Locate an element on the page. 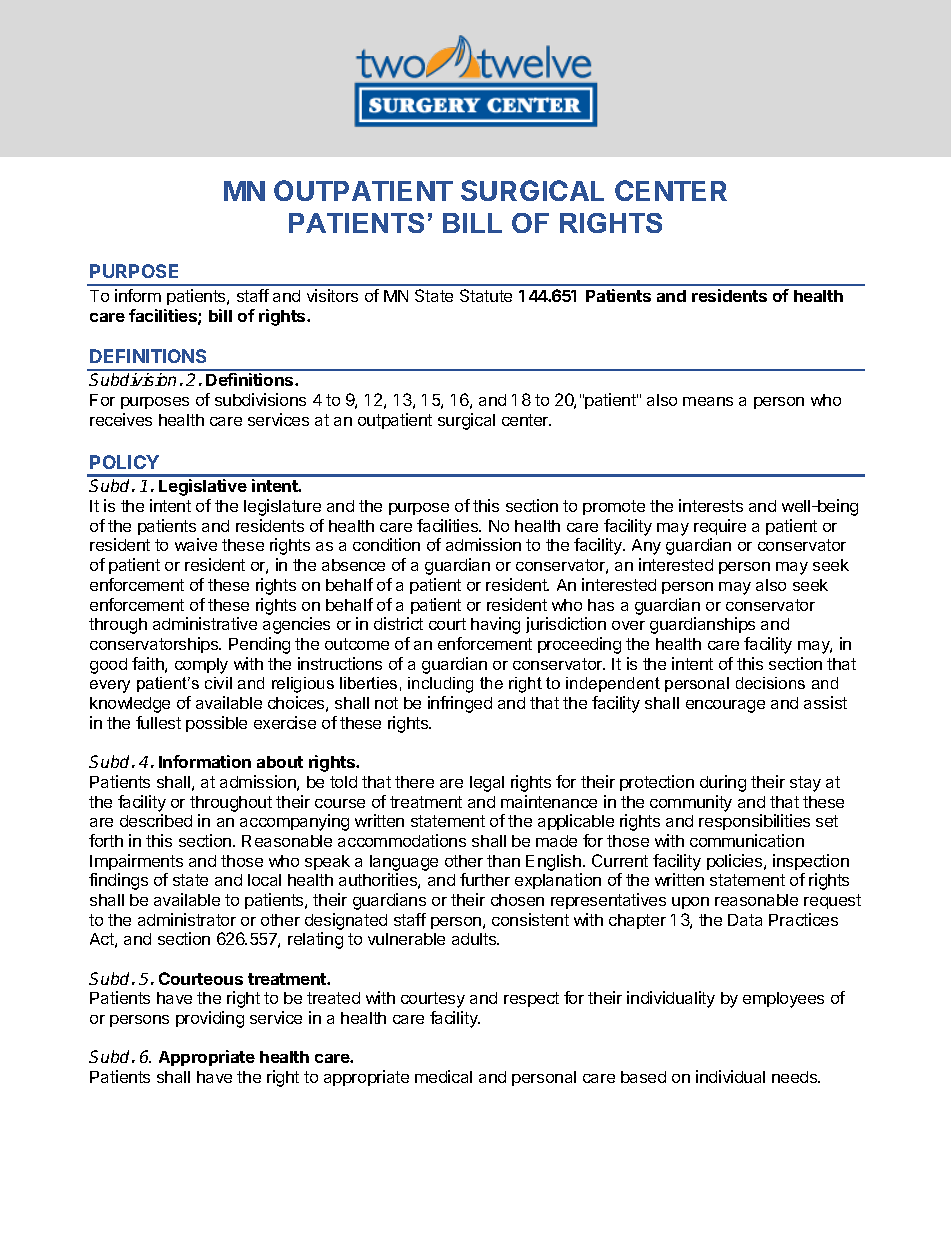 This page has width=952, height=1233. described is located at coordinates (156, 820).
